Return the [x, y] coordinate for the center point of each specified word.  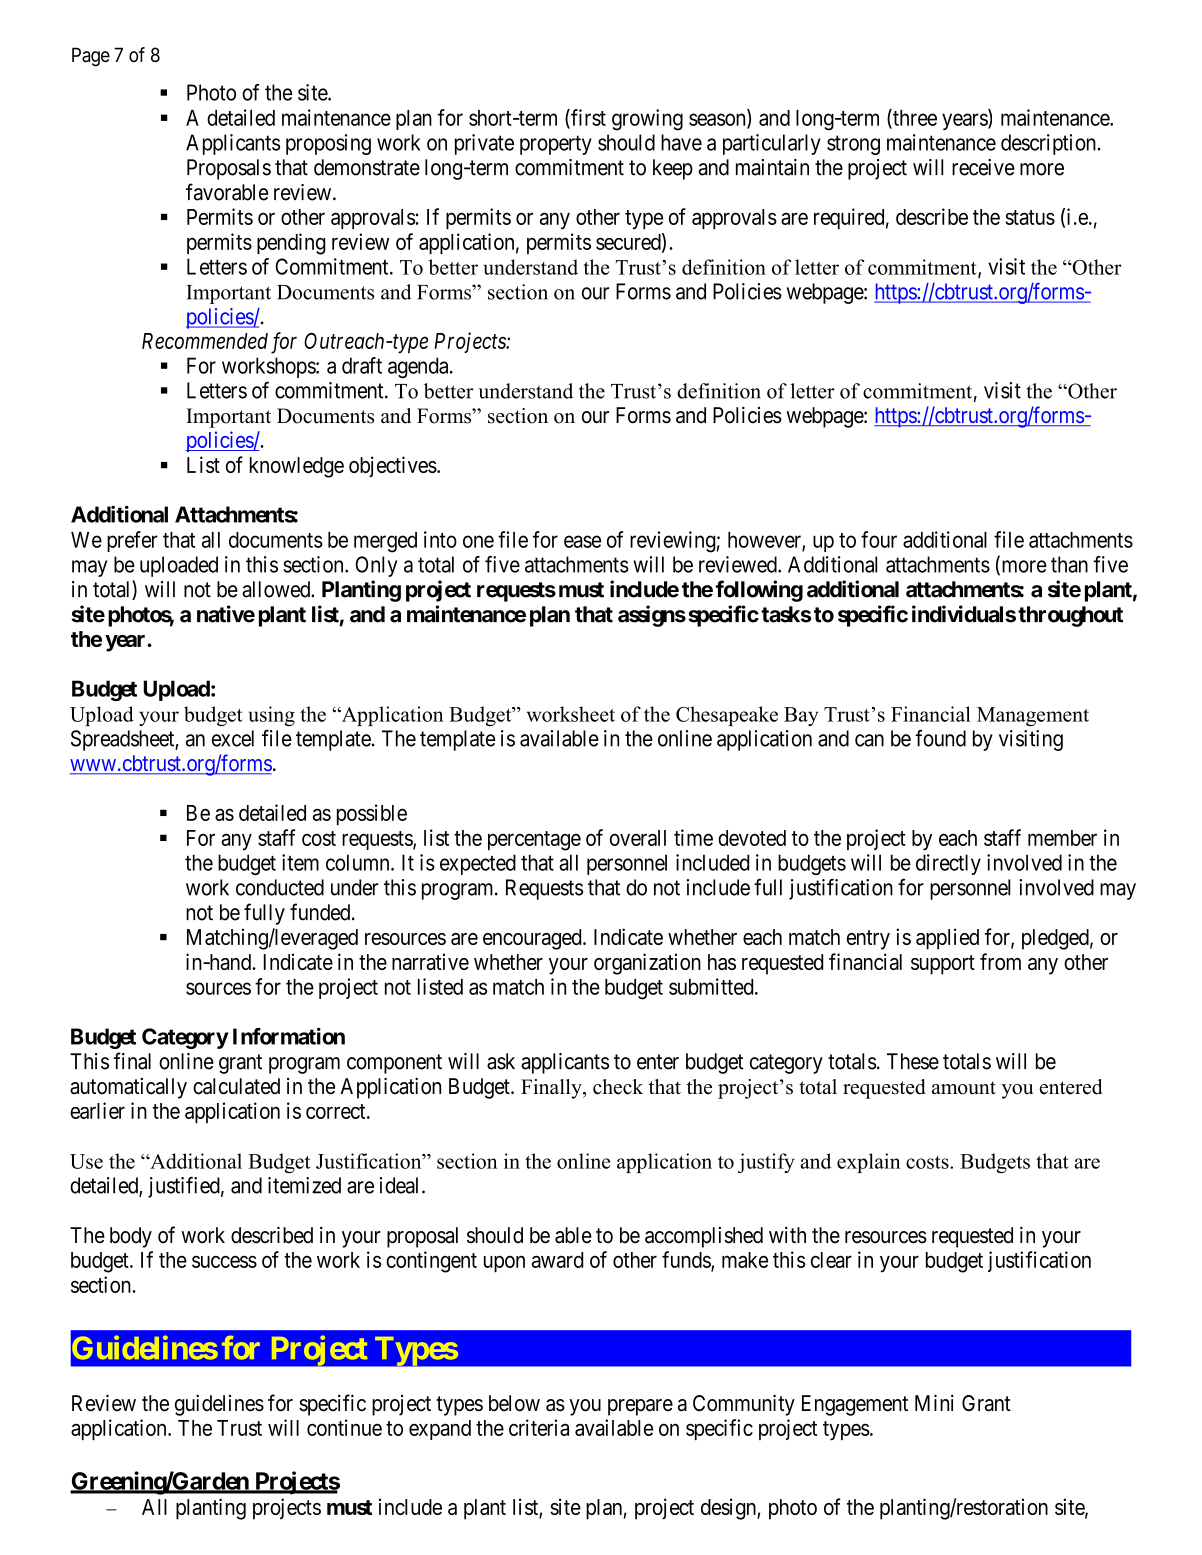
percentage [534, 841]
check [618, 1087]
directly [948, 864]
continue [344, 1427]
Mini [934, 1402]
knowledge [297, 467]
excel [233, 738]
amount [964, 1088]
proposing [328, 144]
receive [983, 167]
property [556, 145]
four [879, 539]
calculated [236, 1086]
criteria [539, 1427]
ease [582, 541]
